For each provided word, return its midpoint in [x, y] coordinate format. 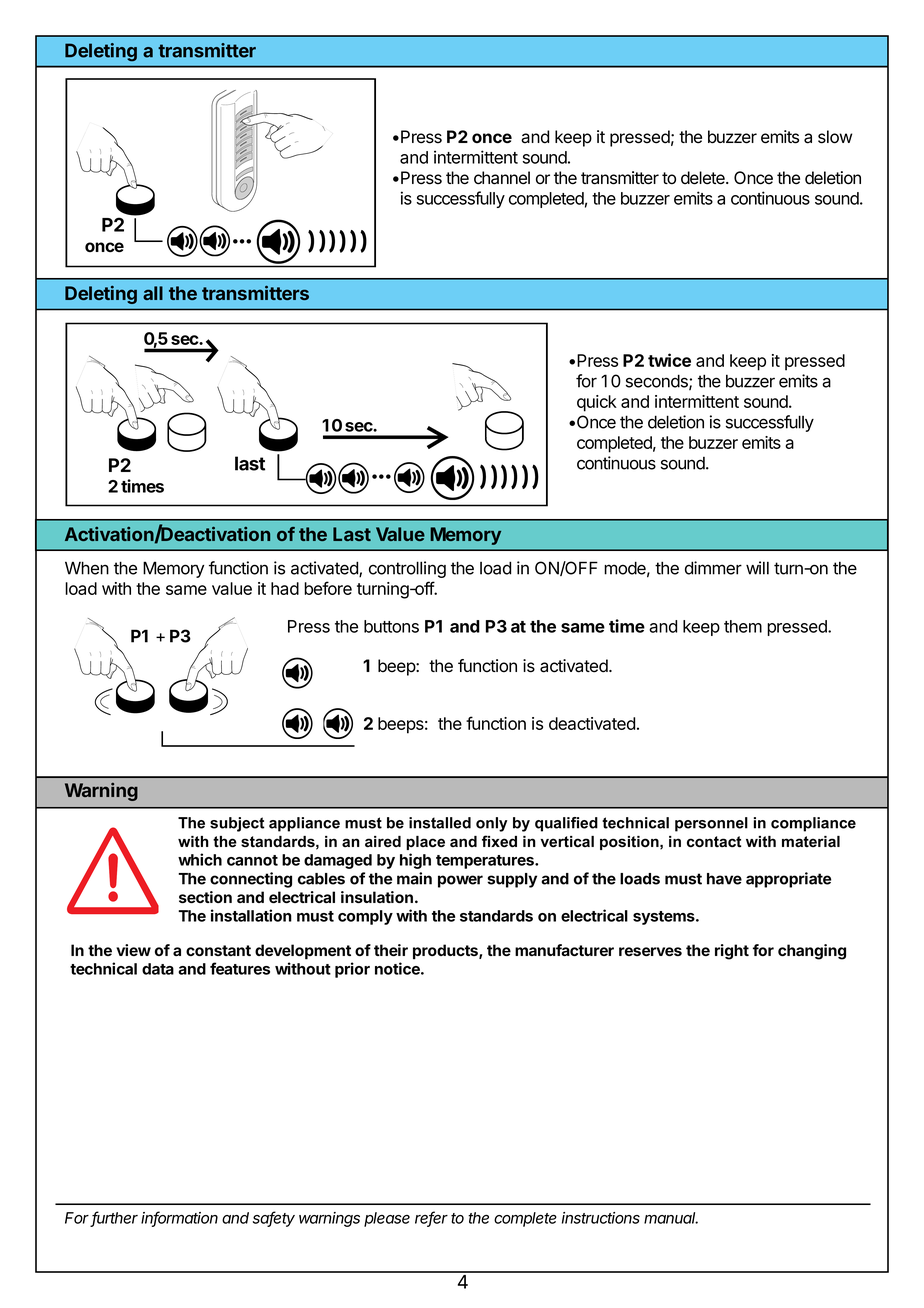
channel [502, 178]
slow [835, 137]
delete [704, 178]
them [743, 626]
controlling [407, 569]
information [179, 1218]
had [285, 588]
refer [431, 1218]
